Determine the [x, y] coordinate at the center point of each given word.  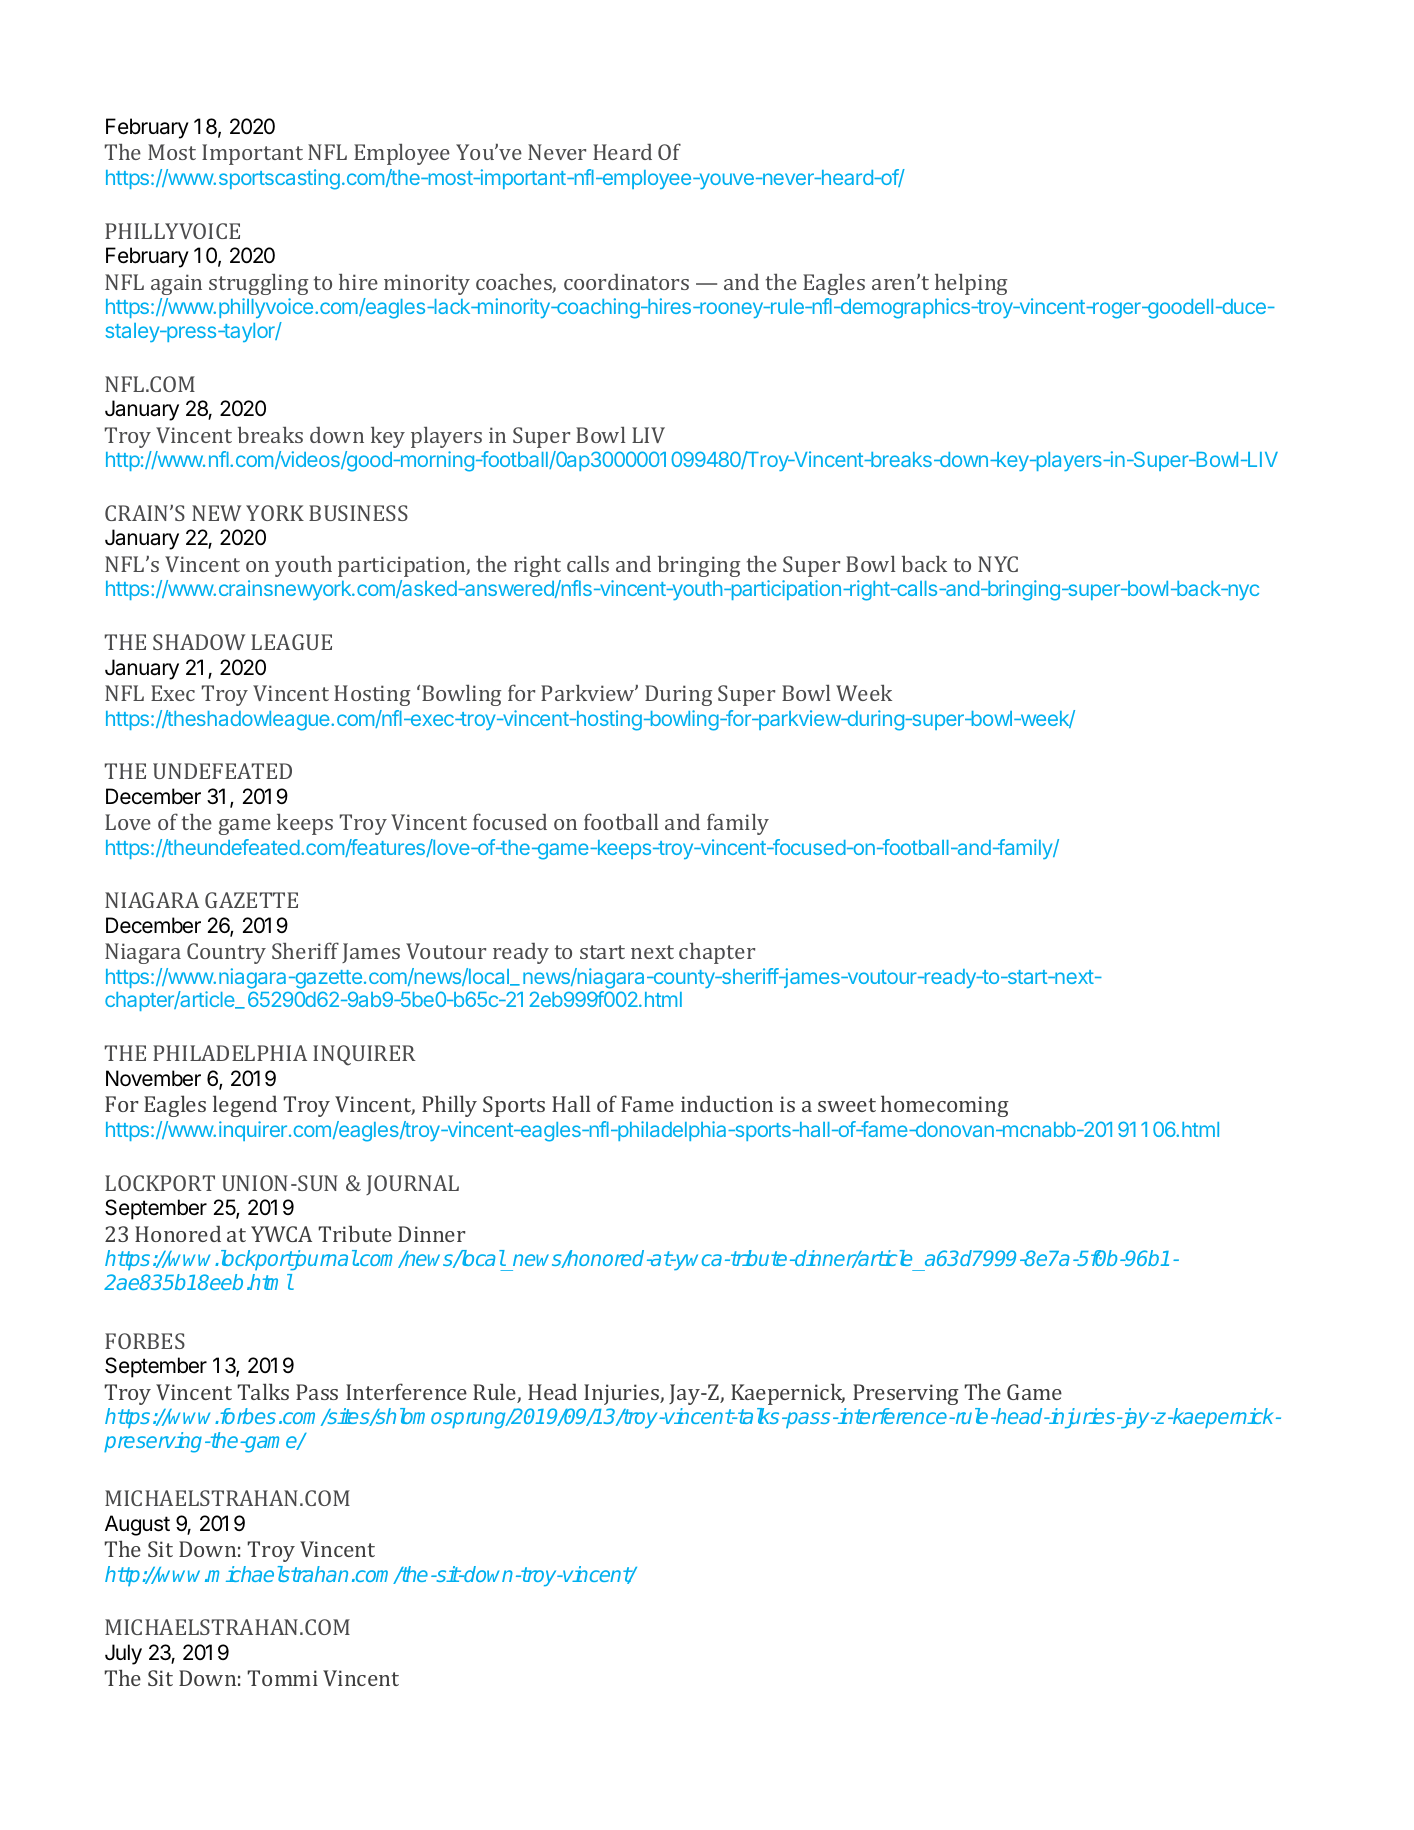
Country [226, 953]
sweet [847, 1105]
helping [971, 284]
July [123, 1654]
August [137, 1525]
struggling [258, 284]
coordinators [626, 282]
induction [727, 1103]
